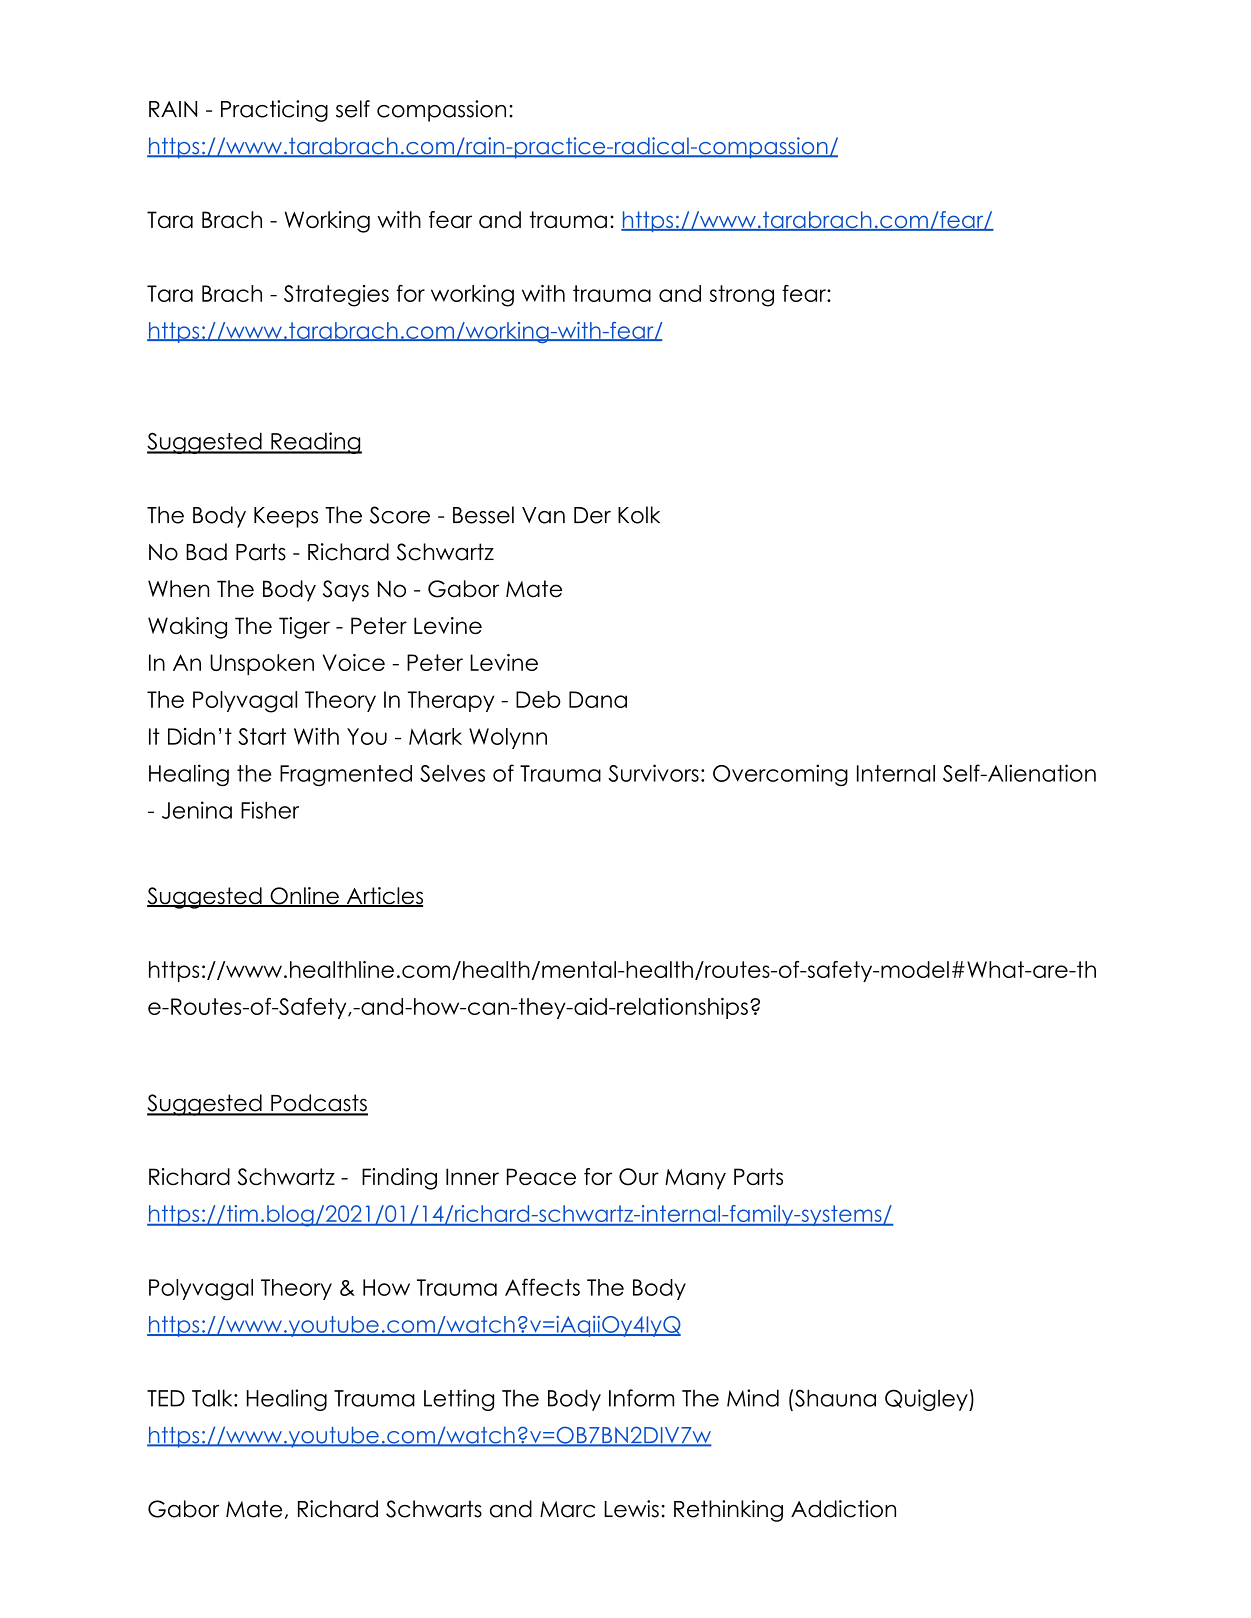 The height and width of the screenshot is (1618, 1251). What do you see at coordinates (274, 111) in the screenshot?
I see `Practicing` at bounding box center [274, 111].
